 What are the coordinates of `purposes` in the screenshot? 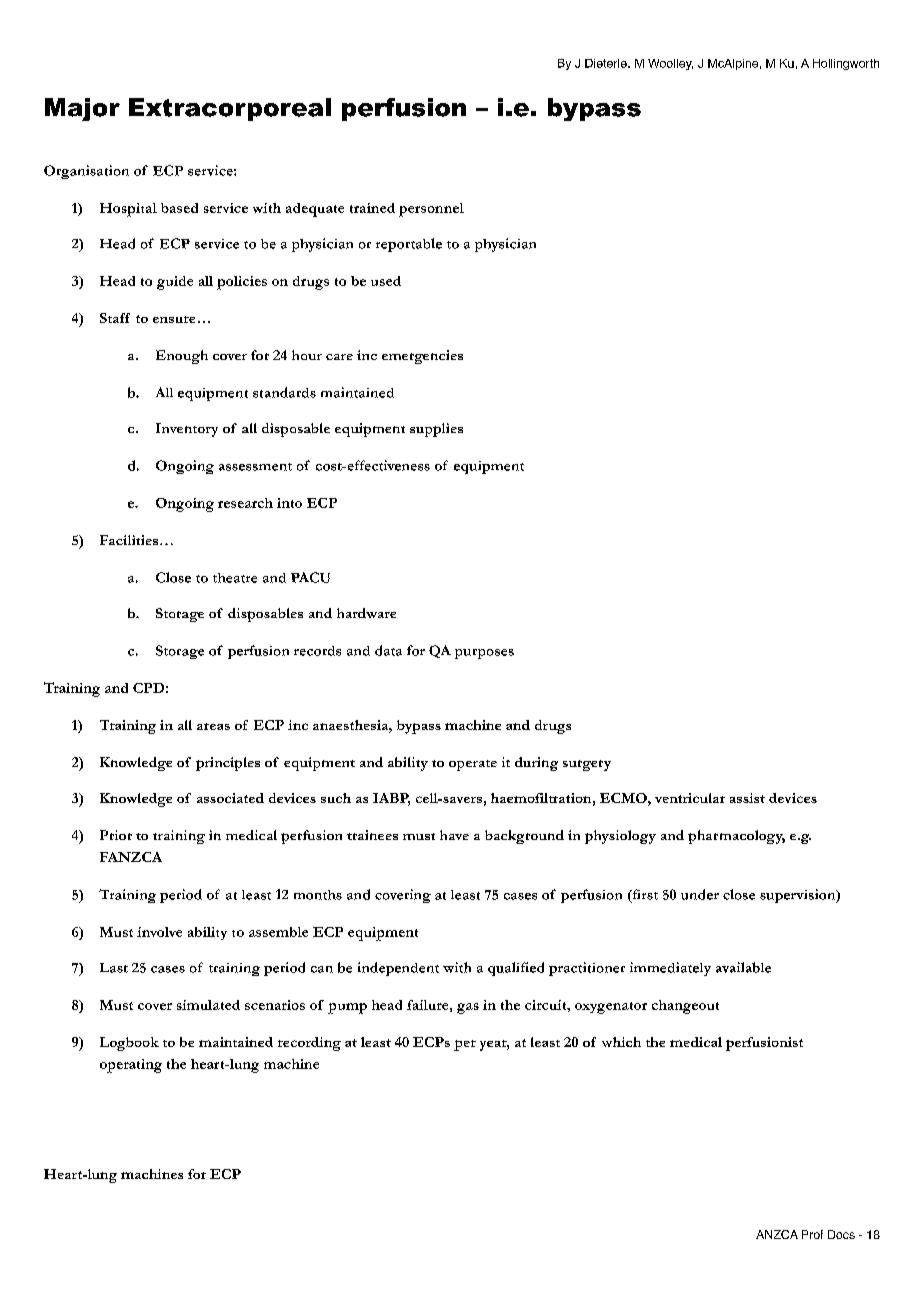 It's located at (484, 654).
